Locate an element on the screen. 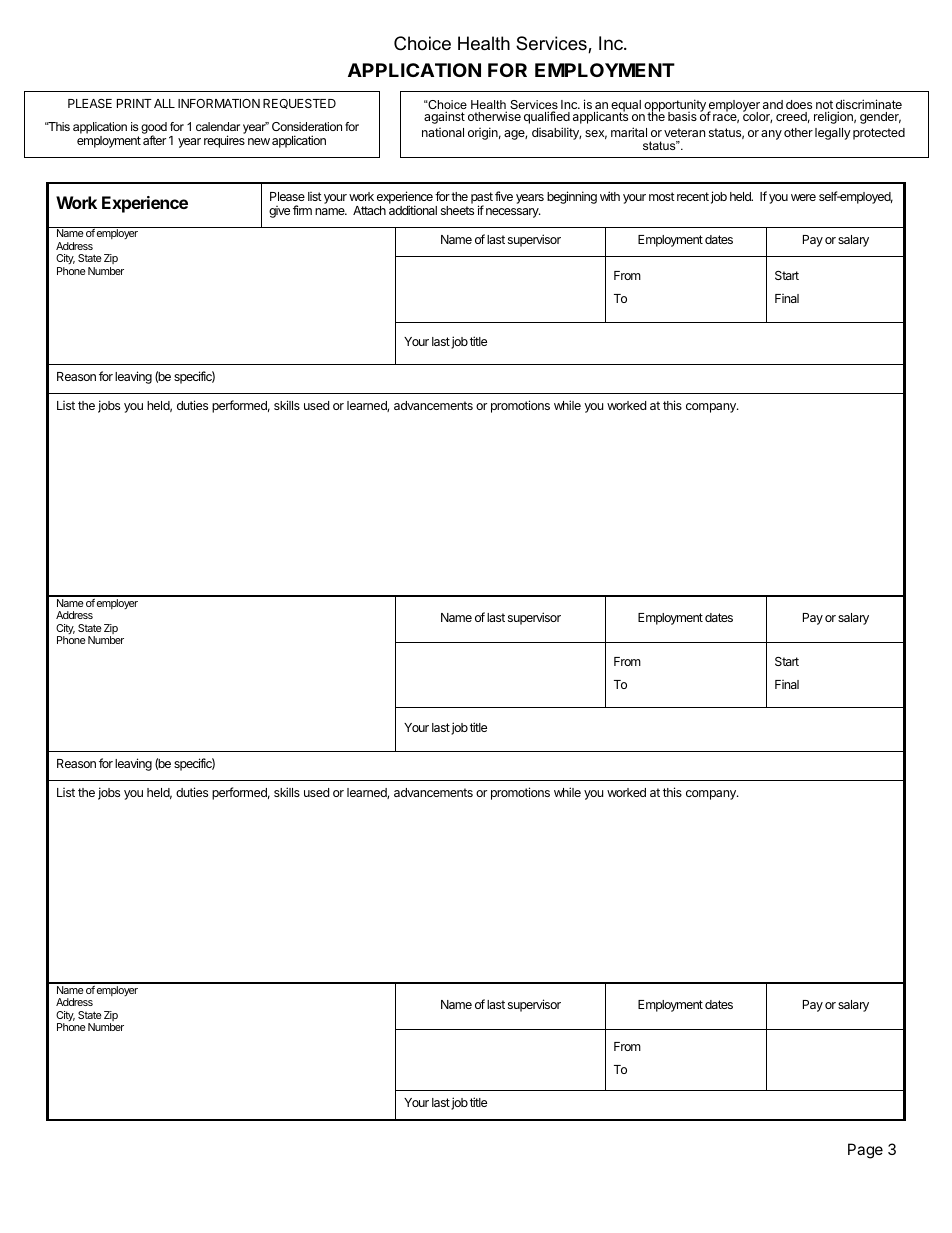  necessary is located at coordinates (513, 213).
